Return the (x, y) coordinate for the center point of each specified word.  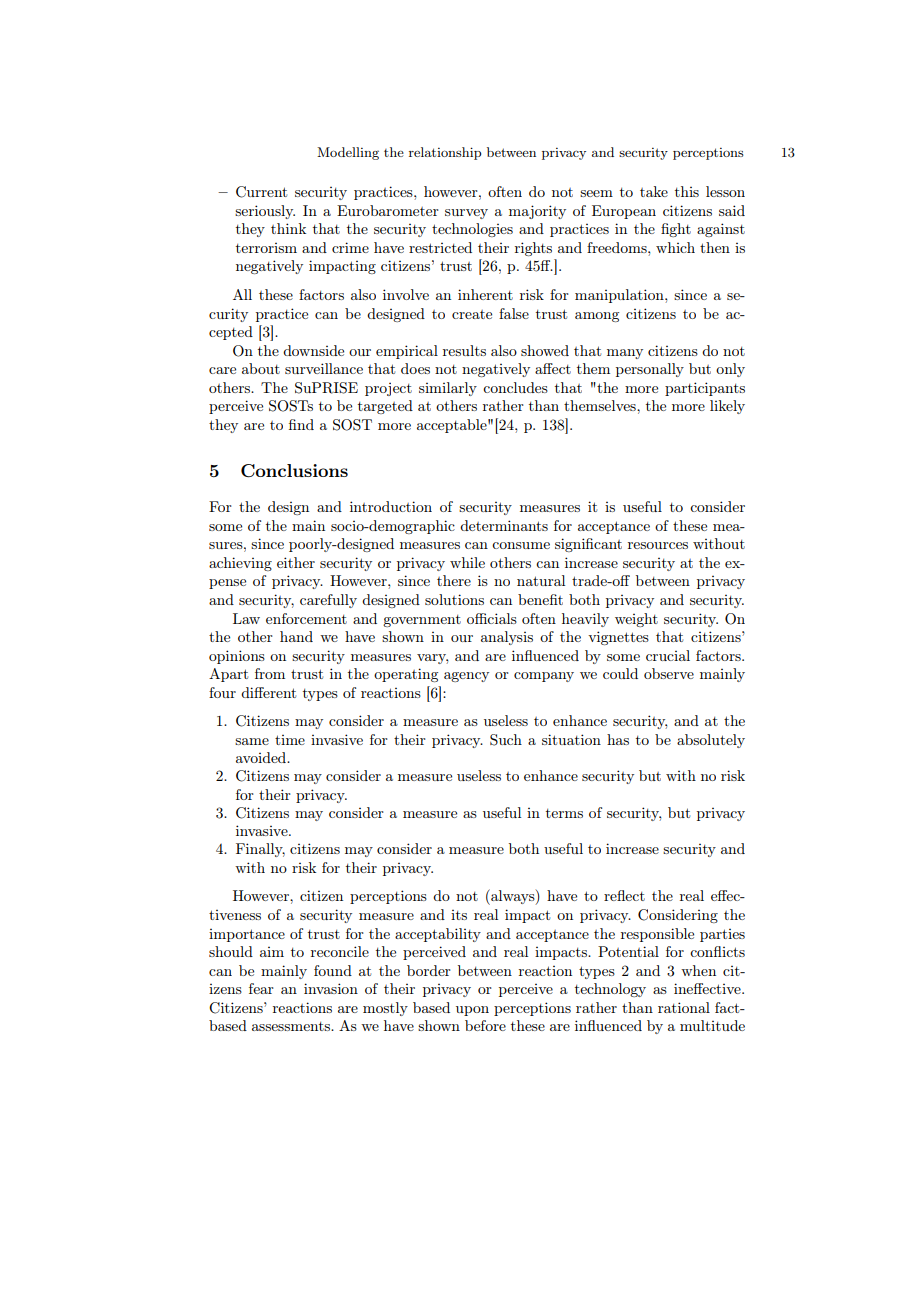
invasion (331, 988)
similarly (448, 389)
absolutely (711, 741)
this (687, 191)
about (261, 368)
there (454, 580)
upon (472, 1011)
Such (506, 740)
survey (466, 214)
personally (650, 370)
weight (636, 620)
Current (261, 192)
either (296, 562)
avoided (262, 757)
